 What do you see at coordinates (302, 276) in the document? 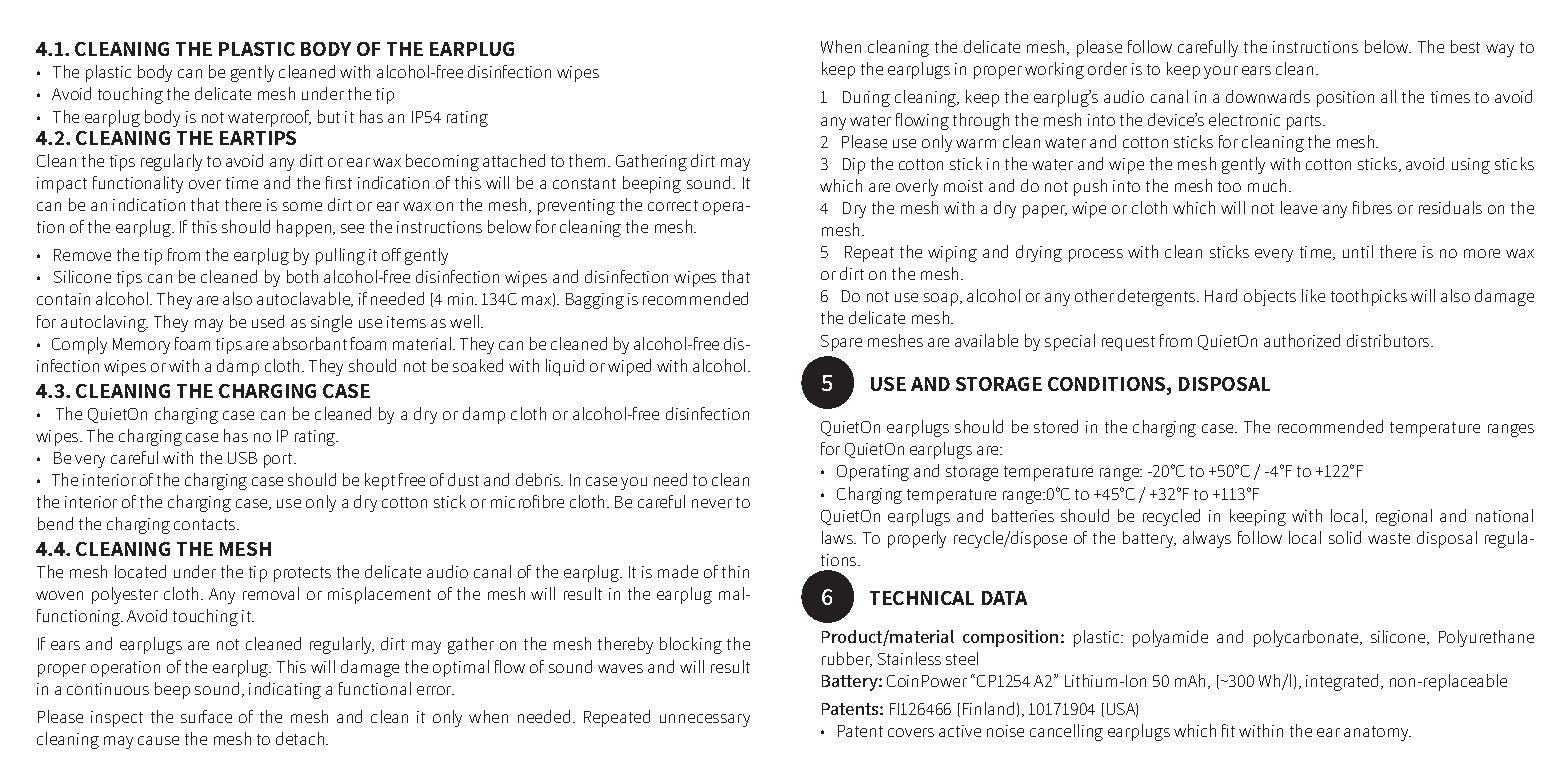
I see `both` at bounding box center [302, 276].
